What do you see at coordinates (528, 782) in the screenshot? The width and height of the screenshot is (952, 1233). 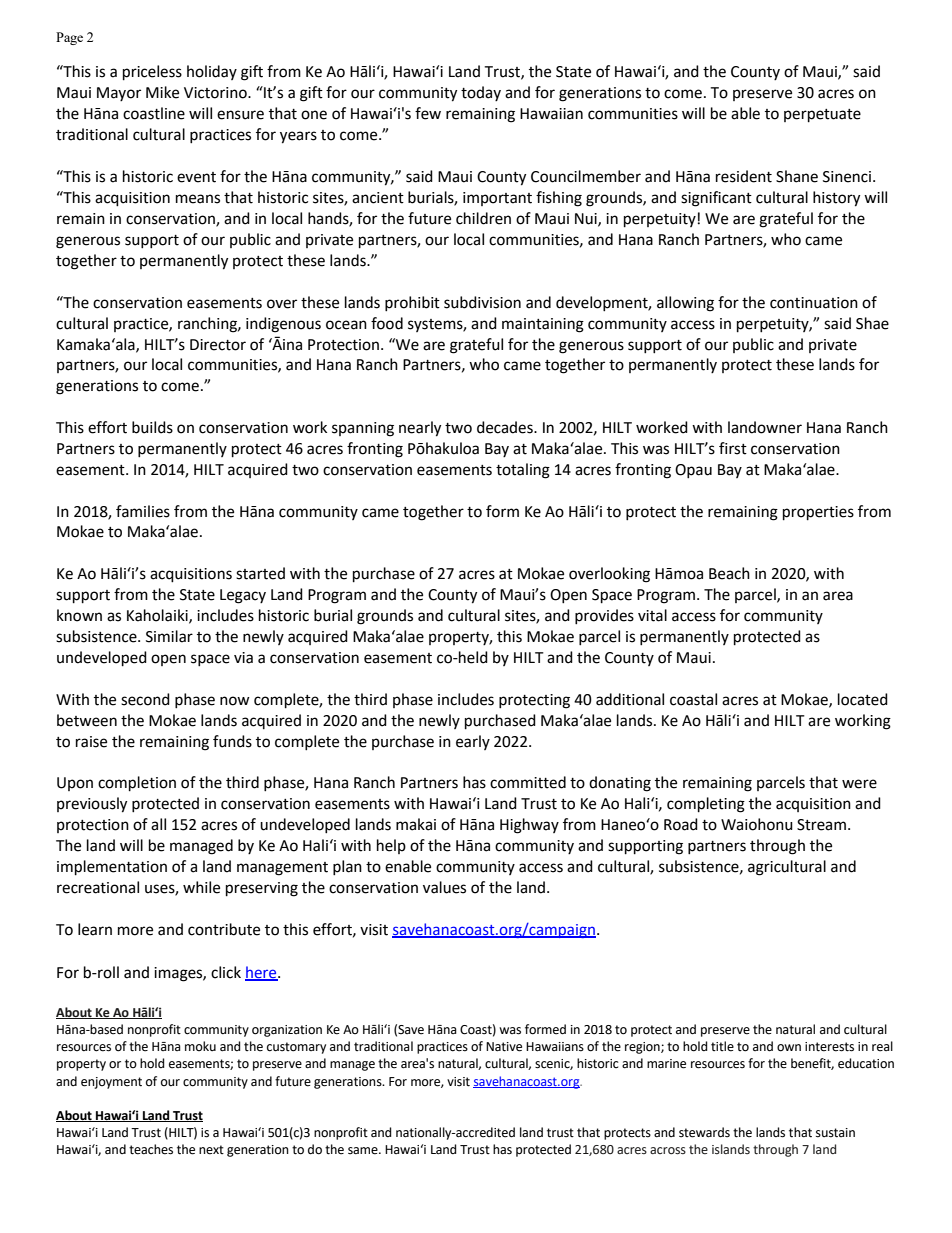 I see `committed` at bounding box center [528, 782].
